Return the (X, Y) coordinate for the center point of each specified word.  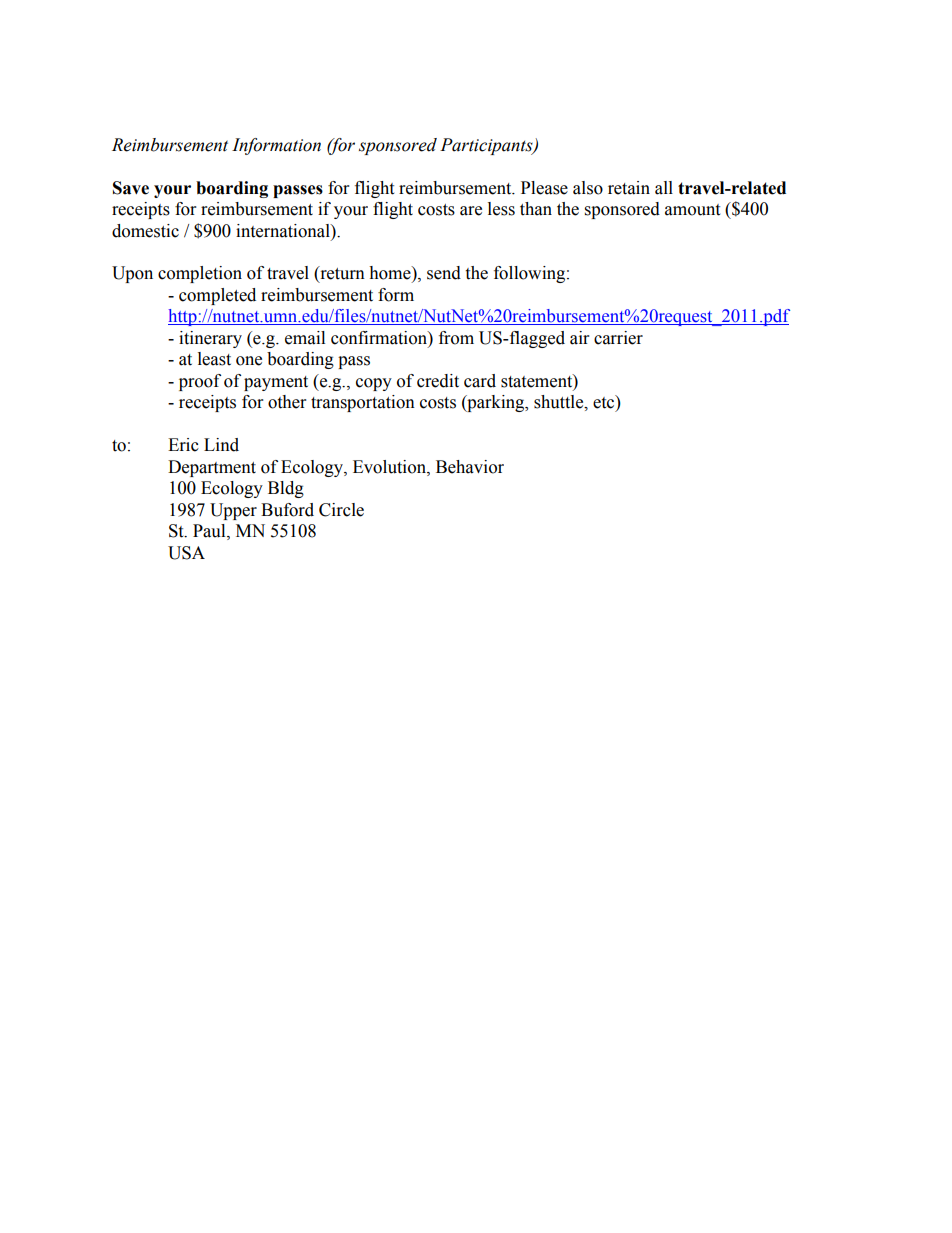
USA (186, 553)
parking (496, 403)
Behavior (470, 467)
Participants (487, 146)
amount (692, 210)
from (456, 338)
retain (629, 188)
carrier (618, 338)
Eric (183, 445)
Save (131, 188)
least (214, 359)
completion (200, 274)
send (444, 273)
